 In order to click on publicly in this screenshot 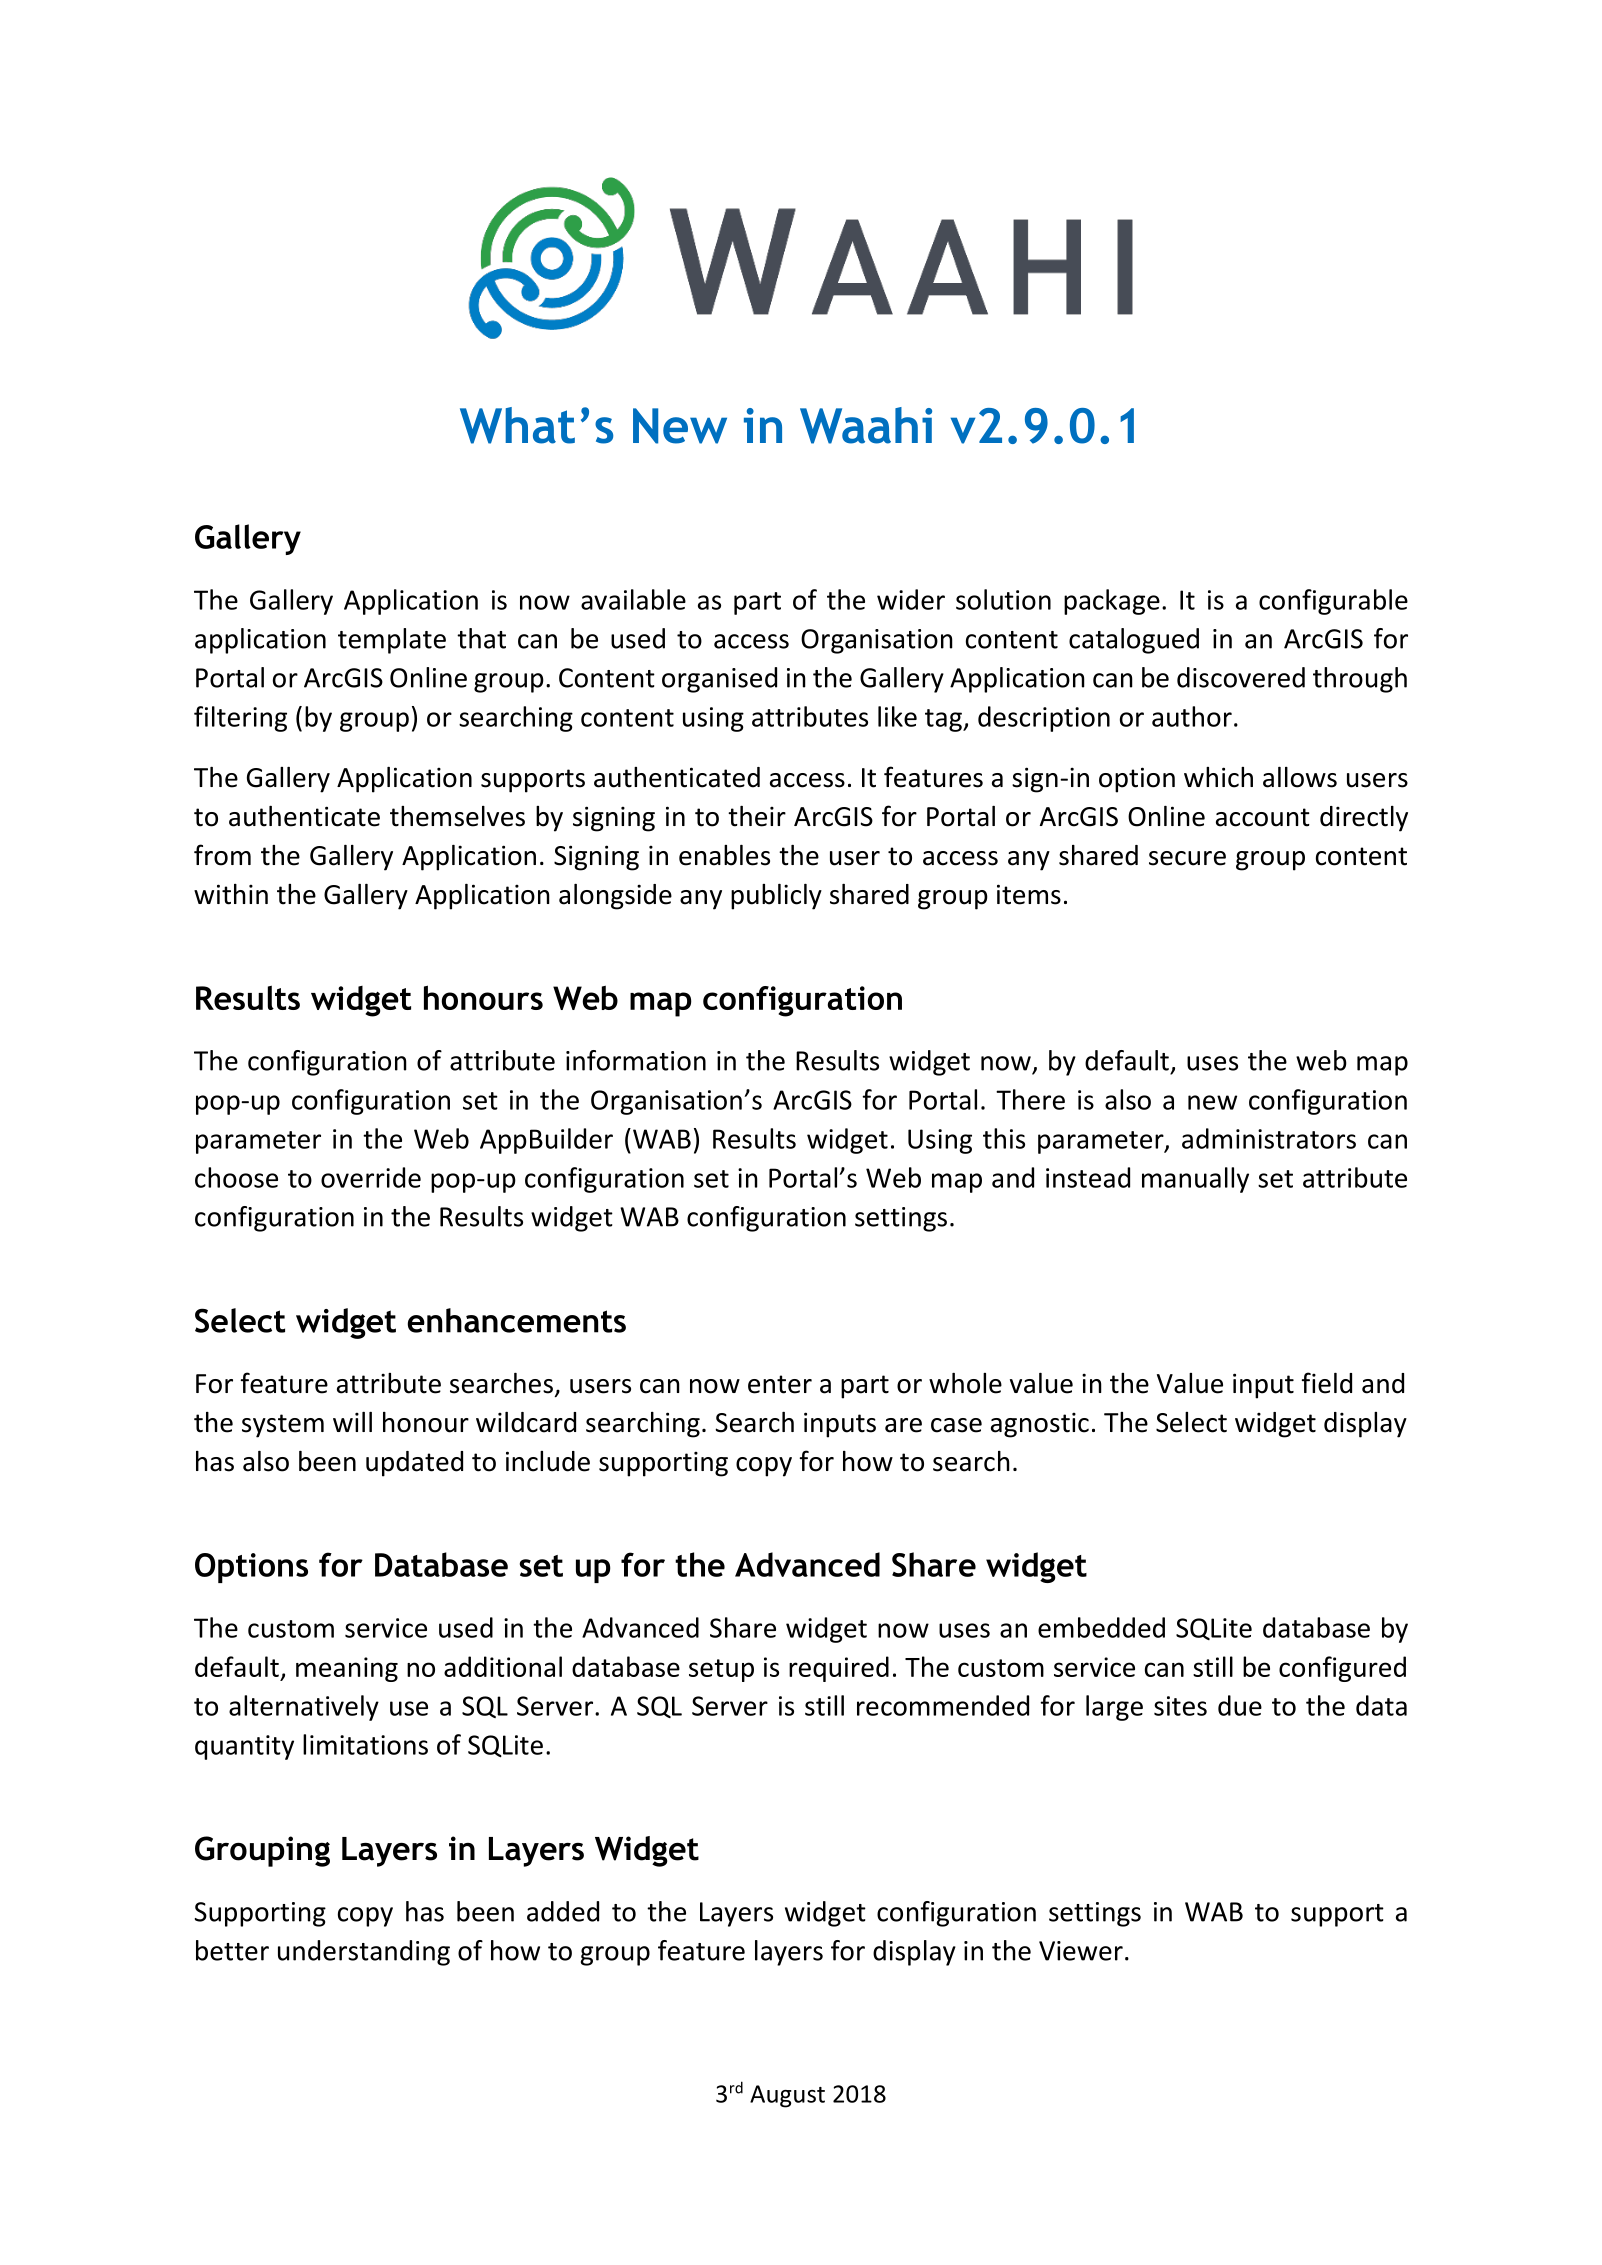, I will do `click(776, 897)`.
